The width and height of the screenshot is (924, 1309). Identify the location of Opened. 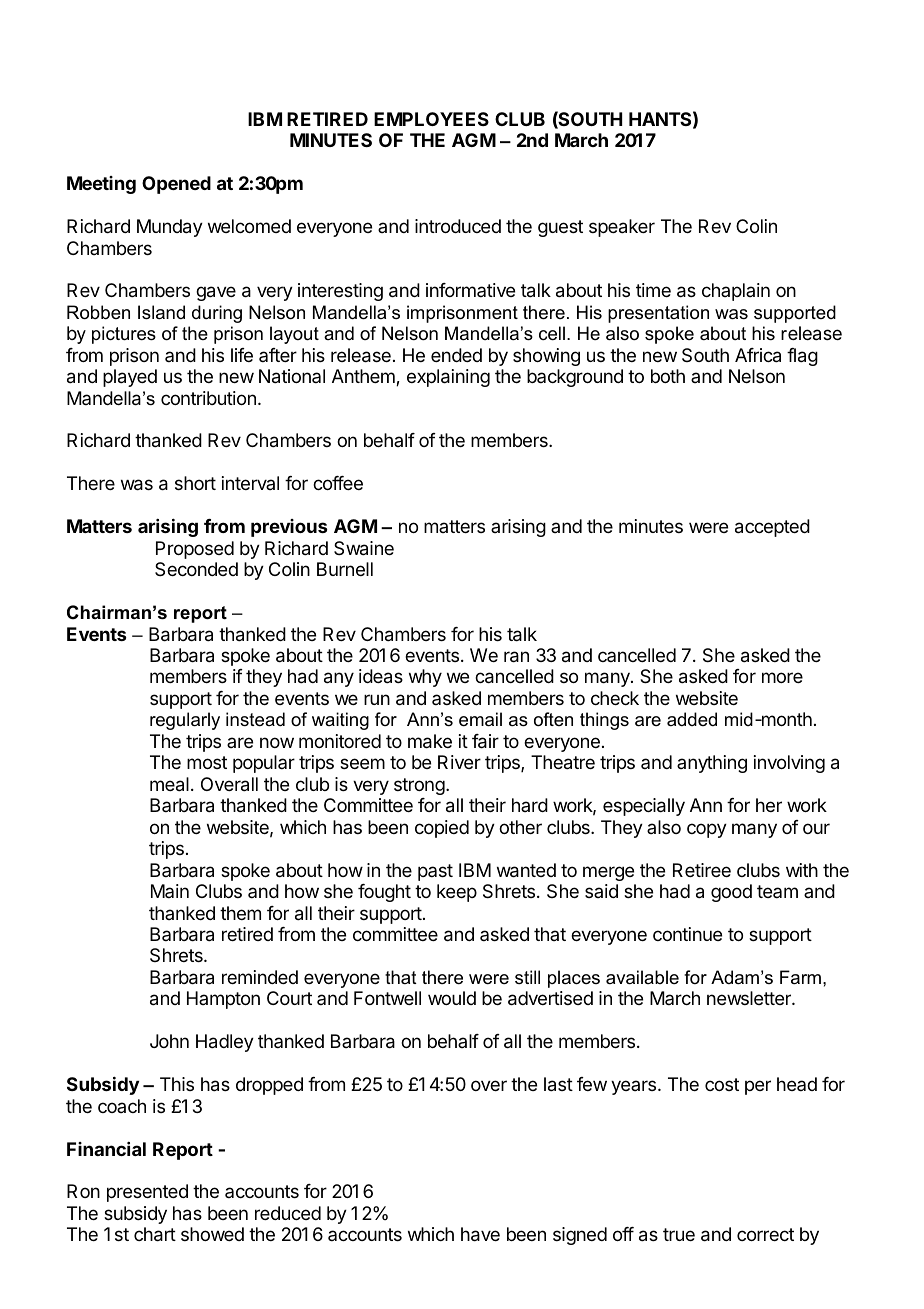
(176, 185).
